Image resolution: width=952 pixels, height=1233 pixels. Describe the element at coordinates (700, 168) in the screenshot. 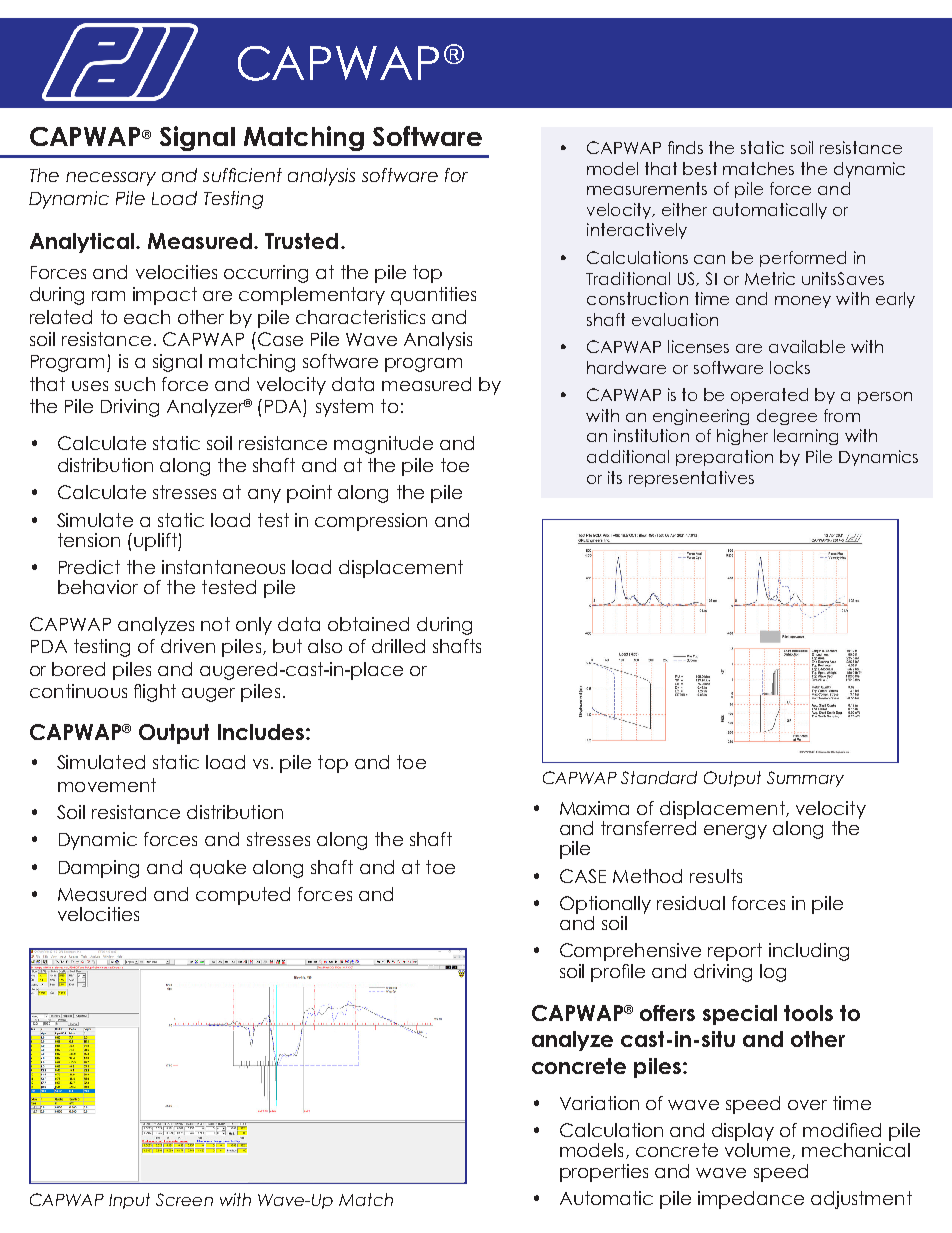

I see `best` at that location.
